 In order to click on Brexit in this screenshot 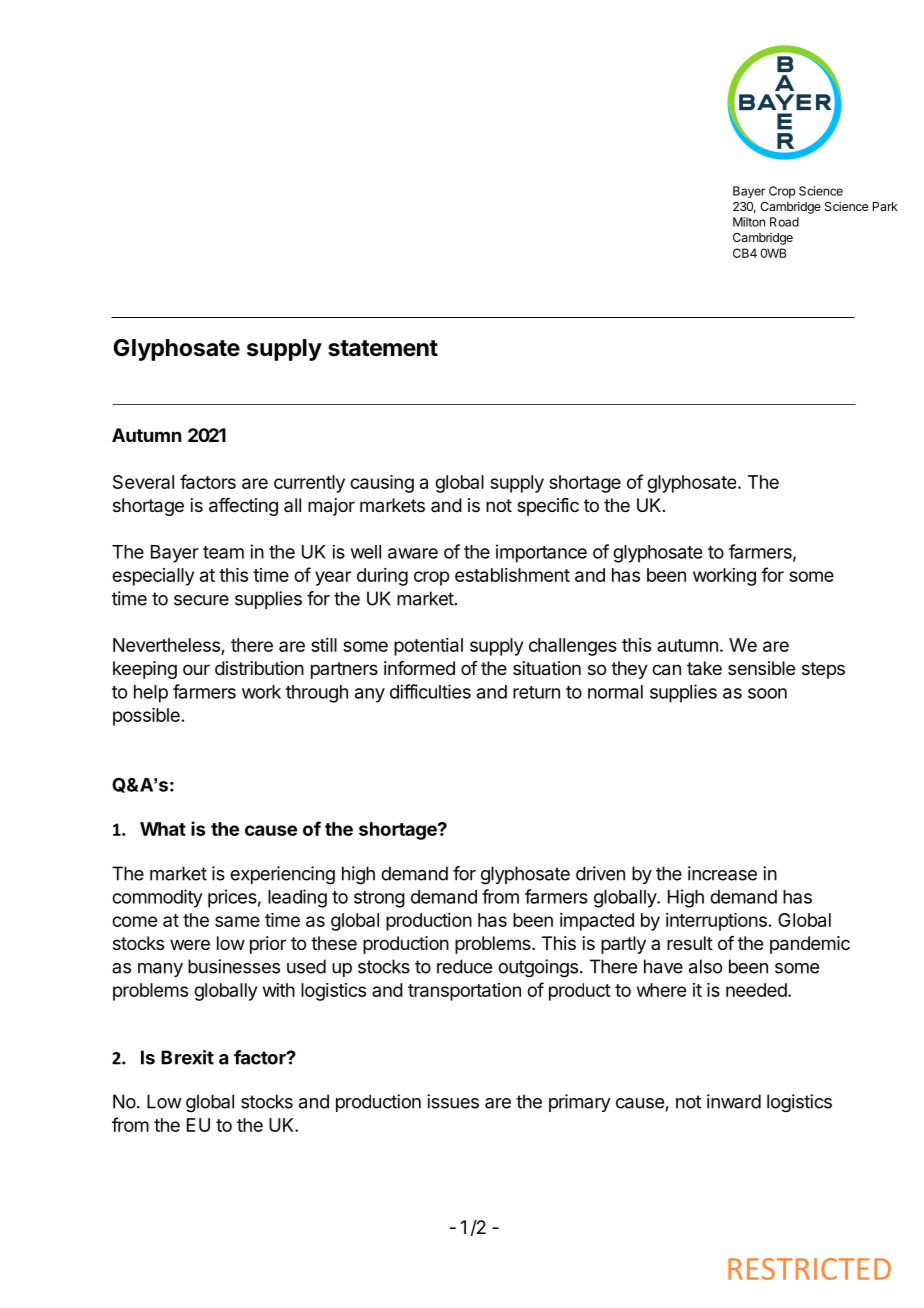, I will do `click(187, 1057)`.
